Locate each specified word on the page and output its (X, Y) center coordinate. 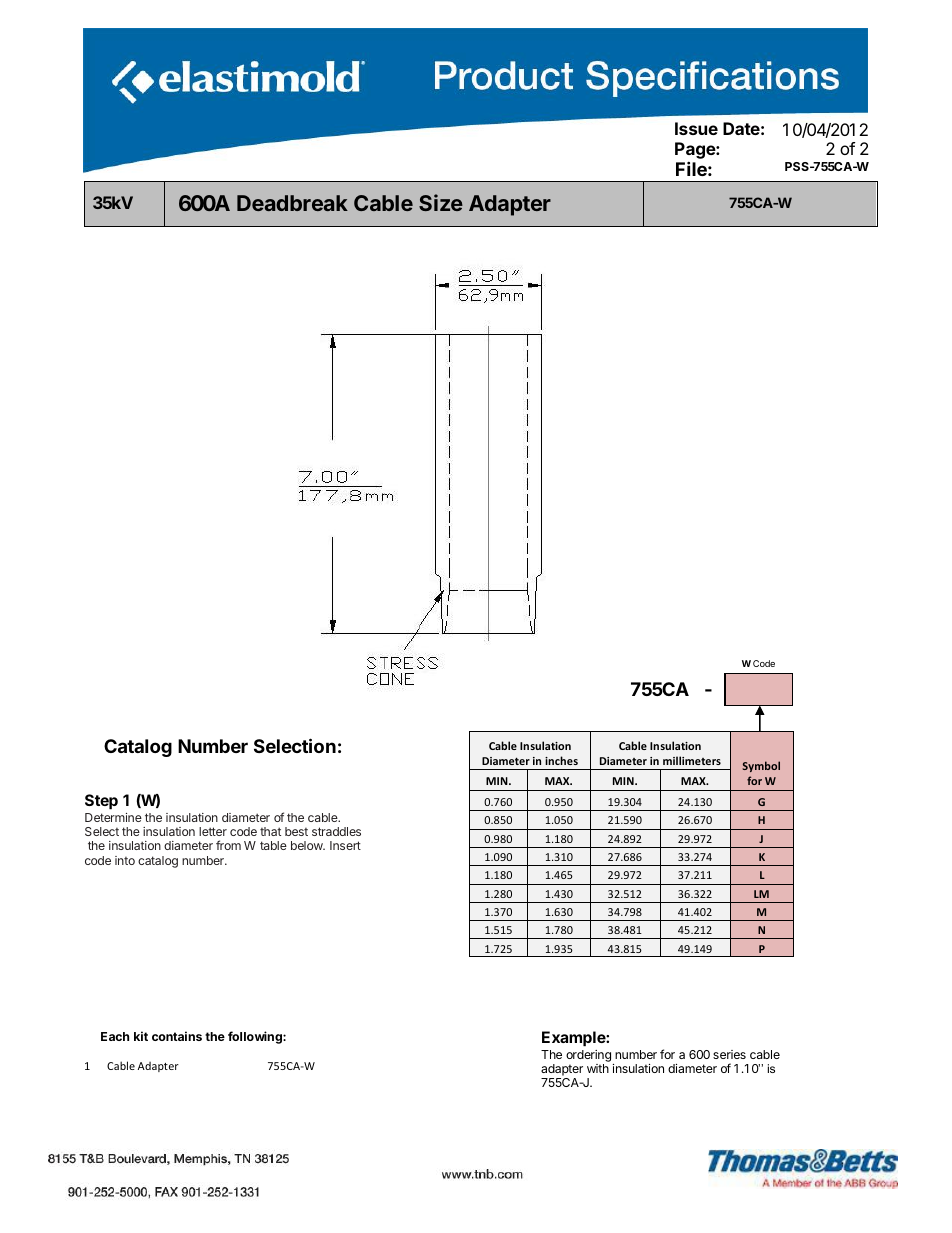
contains (177, 1036)
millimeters (692, 760)
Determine (113, 817)
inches (561, 760)
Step (101, 802)
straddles (336, 831)
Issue (696, 128)
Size (441, 202)
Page (696, 152)
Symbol (761, 766)
